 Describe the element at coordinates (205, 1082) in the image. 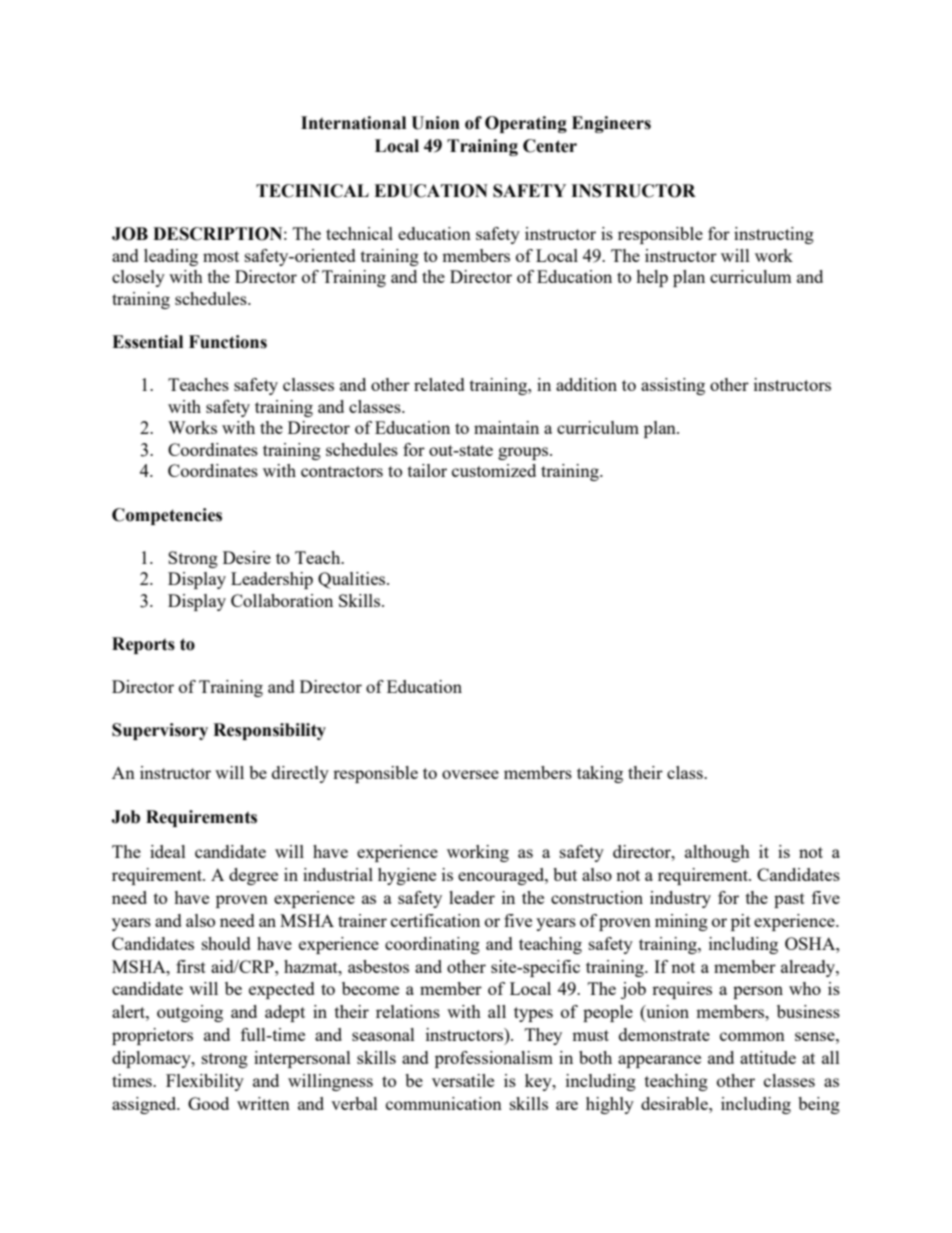

I see `Flexibility` at that location.
